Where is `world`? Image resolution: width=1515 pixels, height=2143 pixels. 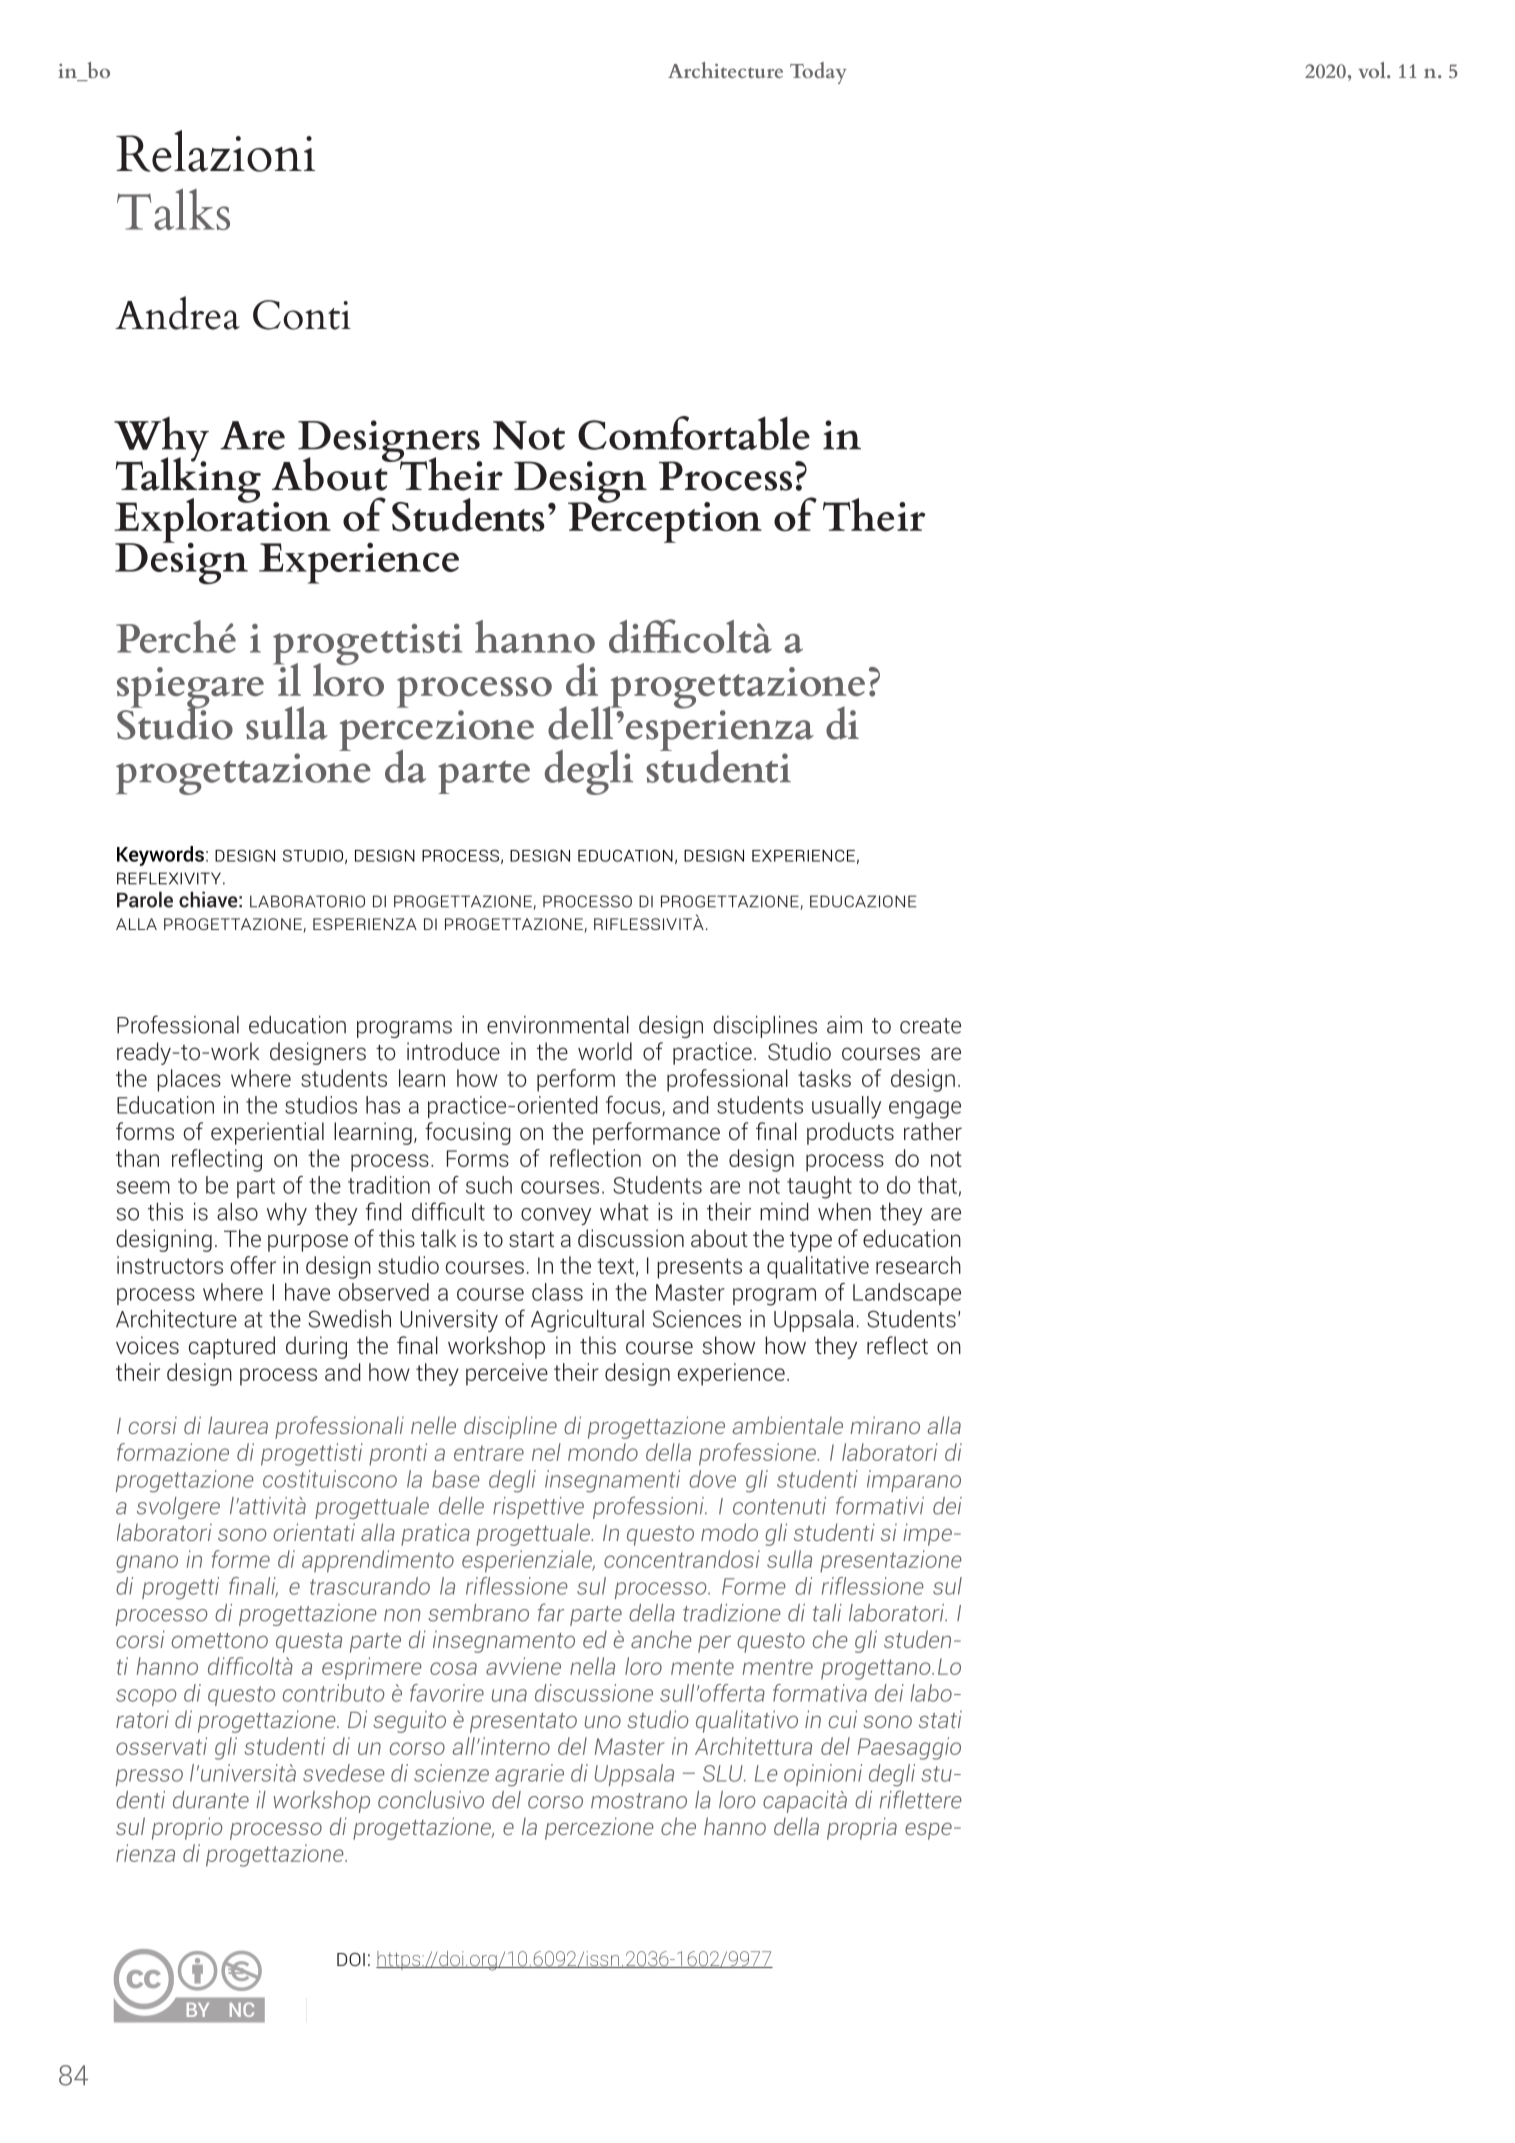
world is located at coordinates (605, 1051).
